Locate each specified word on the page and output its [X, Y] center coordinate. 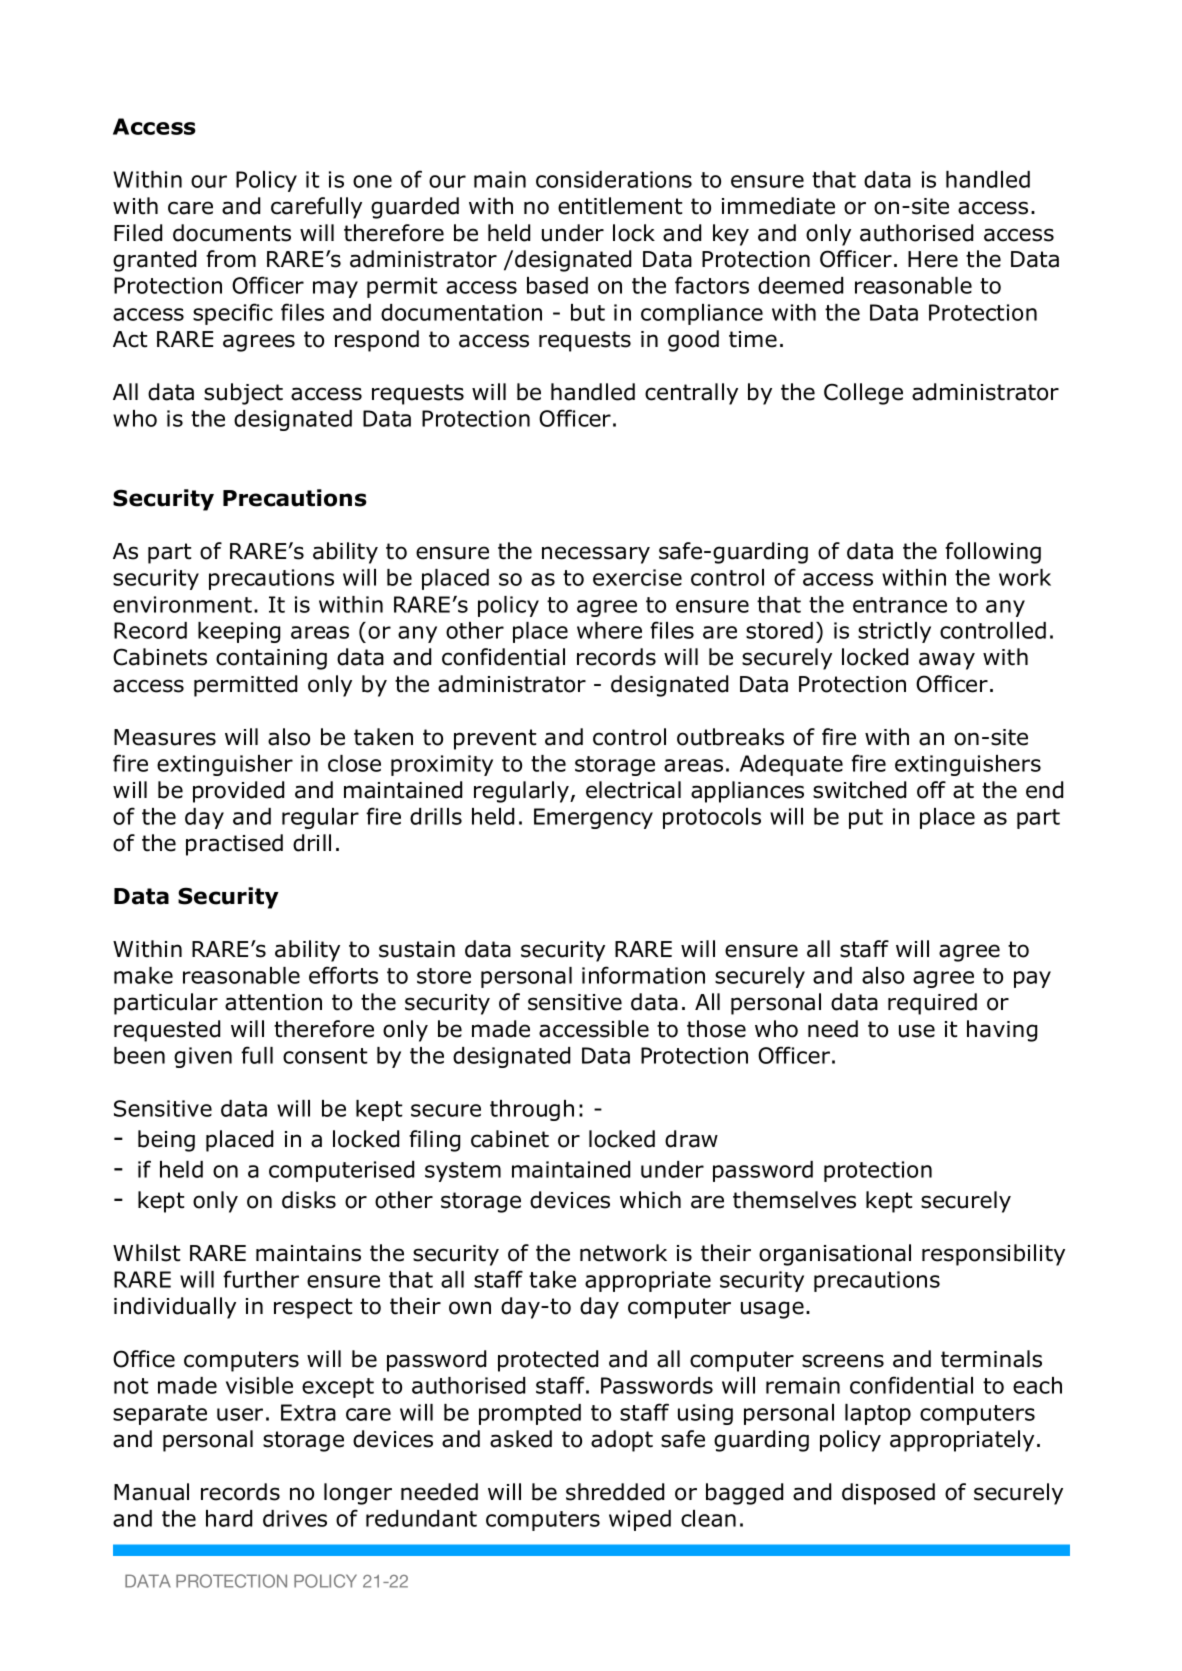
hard [229, 1518]
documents [232, 233]
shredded [615, 1492]
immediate [778, 206]
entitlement [620, 206]
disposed [888, 1494]
